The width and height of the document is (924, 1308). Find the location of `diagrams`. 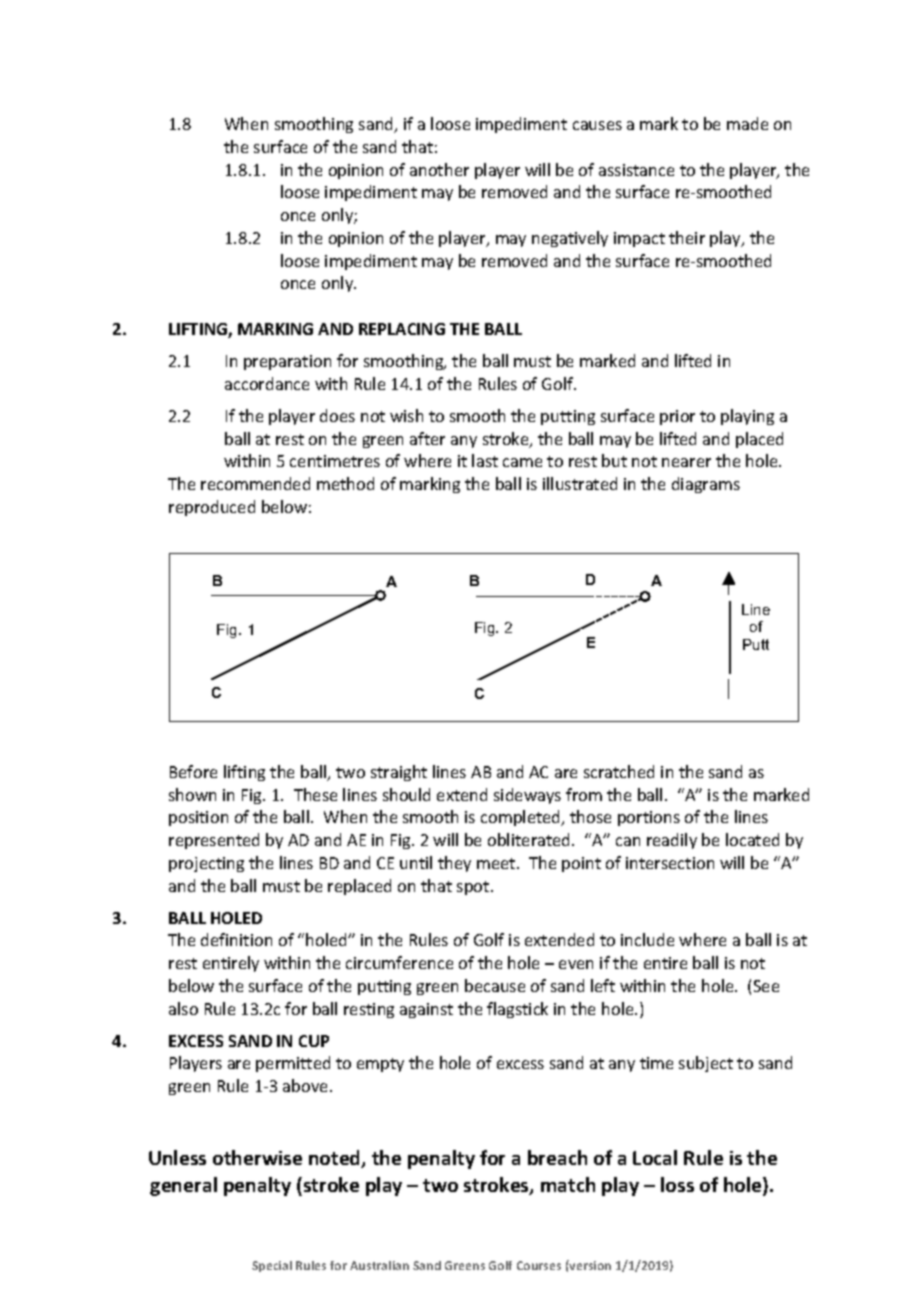

diagrams is located at coordinates (706, 485).
